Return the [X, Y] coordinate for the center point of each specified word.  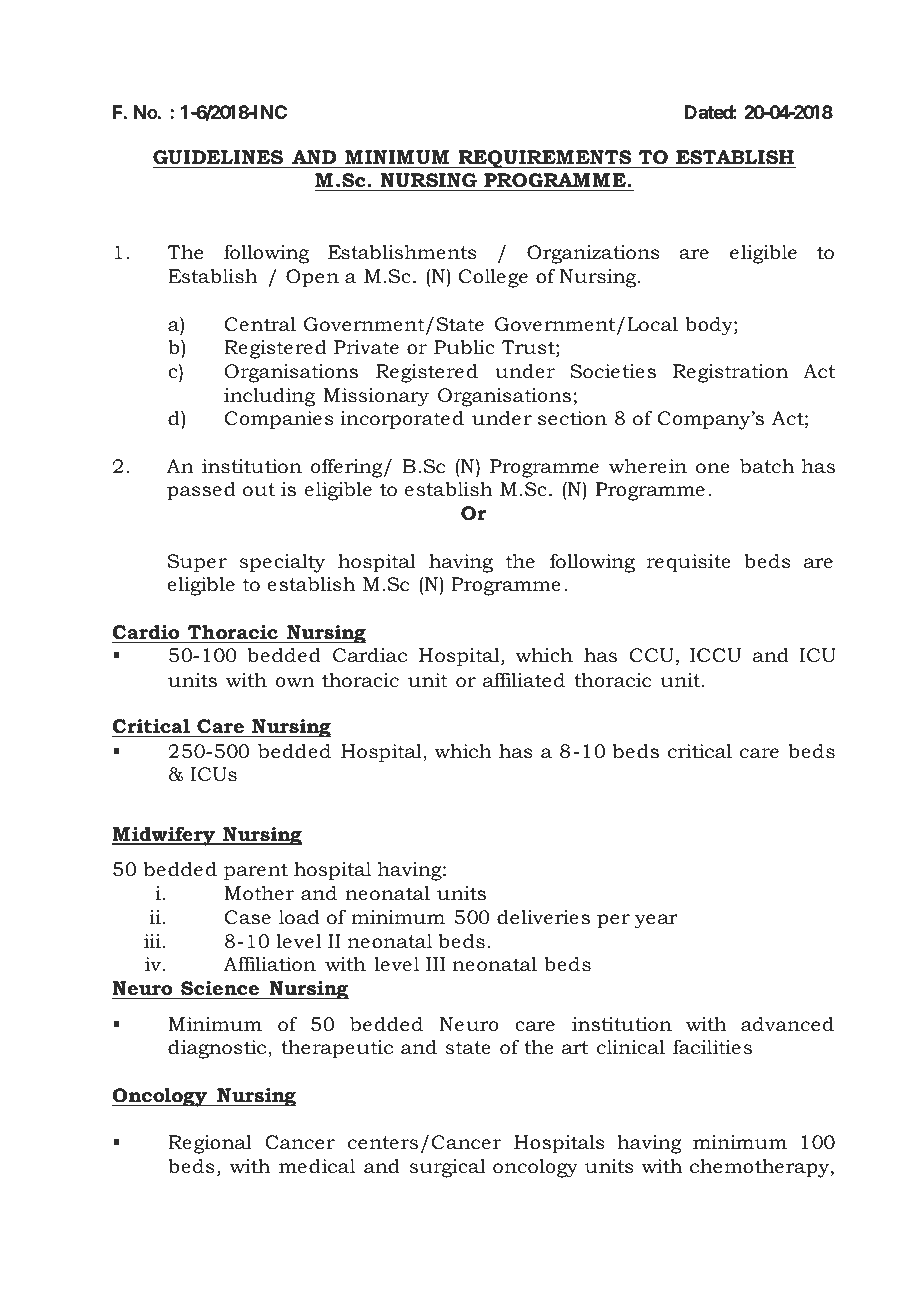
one [712, 468]
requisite [688, 563]
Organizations [593, 254]
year [656, 921]
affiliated [524, 680]
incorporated [402, 420]
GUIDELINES [218, 157]
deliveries [543, 917]
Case [248, 917]
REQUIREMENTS [545, 159]
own [295, 682]
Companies [279, 420]
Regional [210, 1144]
